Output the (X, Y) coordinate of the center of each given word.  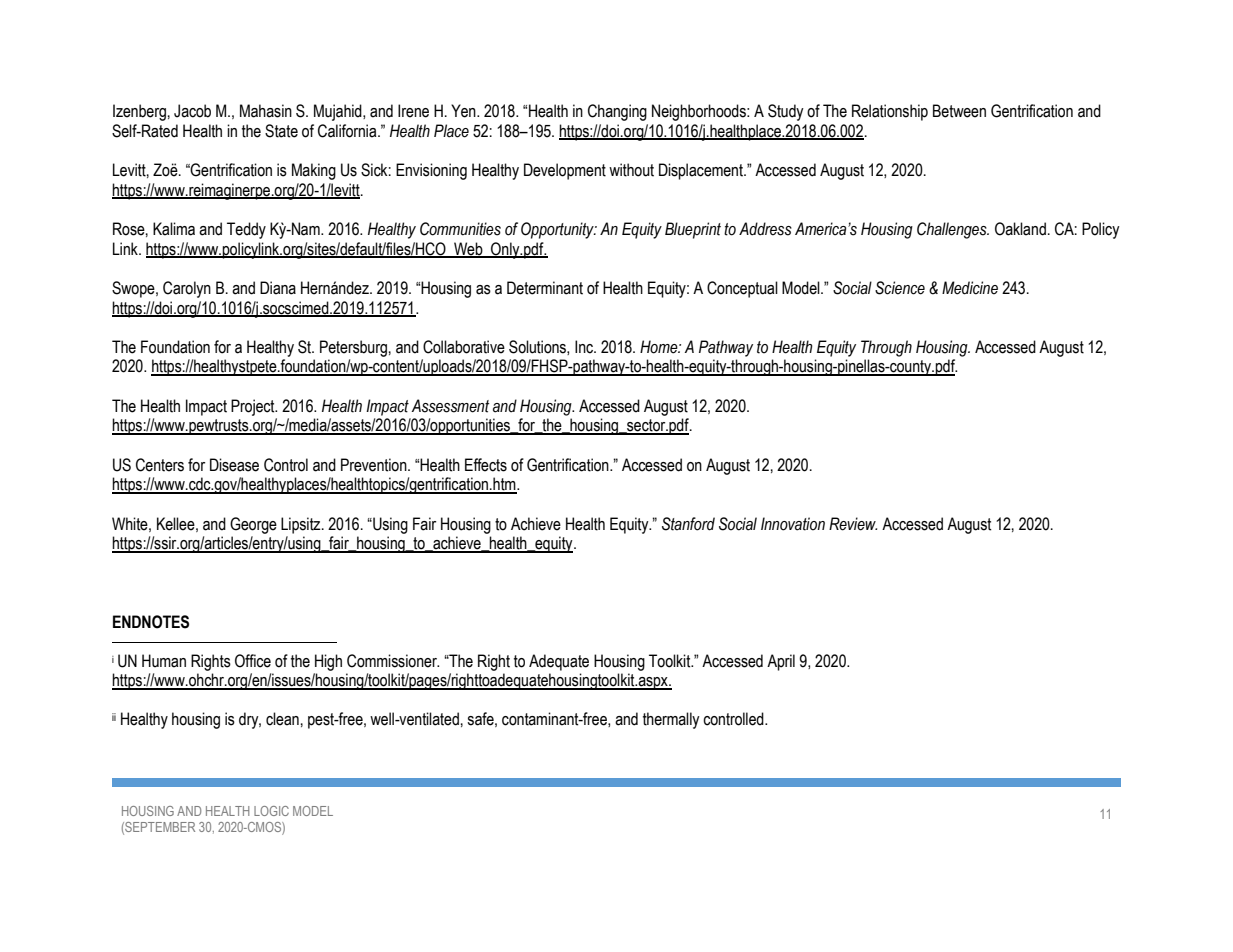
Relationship (890, 112)
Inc (585, 347)
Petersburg (353, 348)
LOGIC (271, 811)
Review (853, 524)
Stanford (688, 524)
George (253, 525)
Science (900, 288)
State (281, 131)
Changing (617, 112)
